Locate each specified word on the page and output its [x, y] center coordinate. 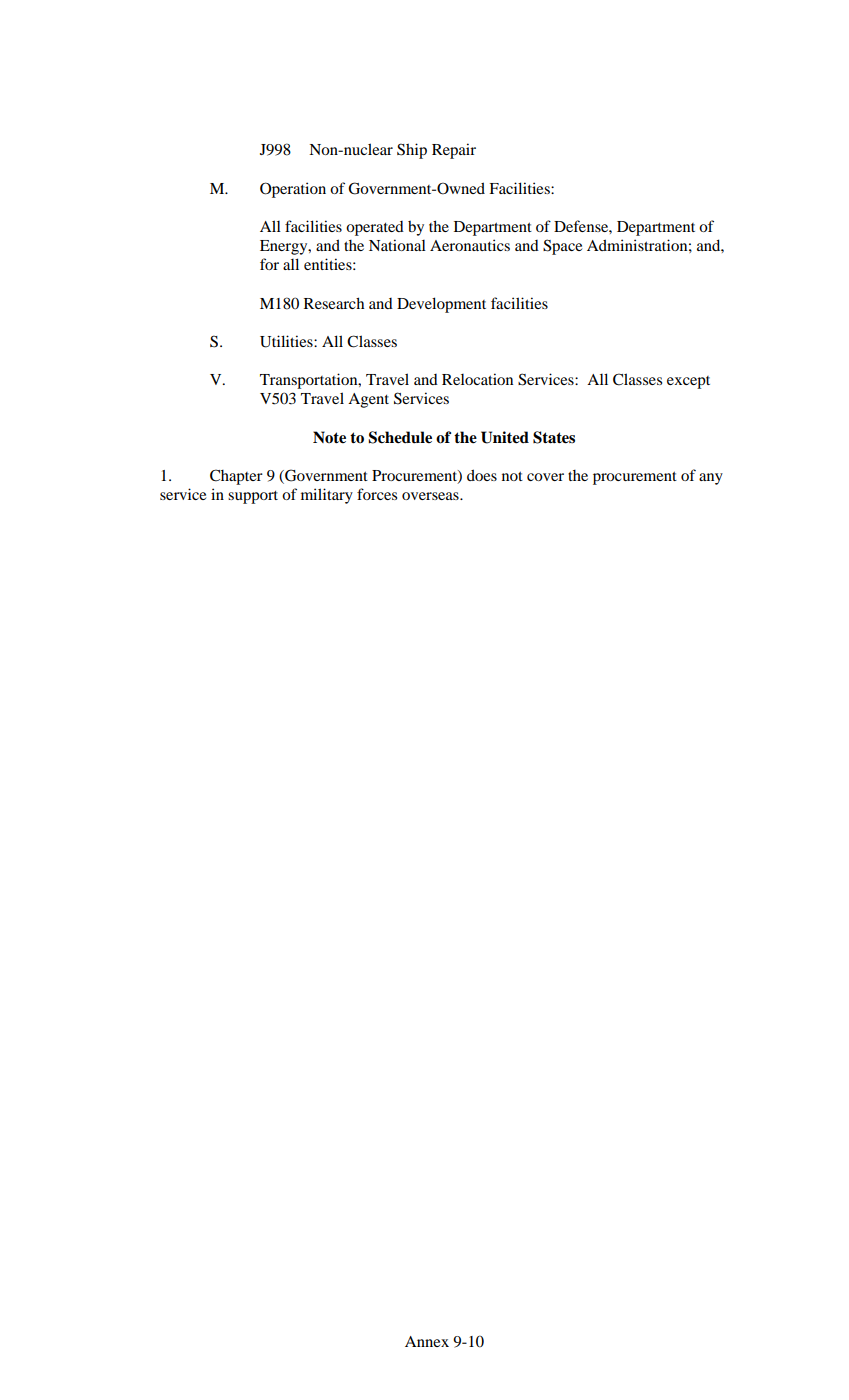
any [711, 479]
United [505, 437]
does [482, 475]
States [554, 437]
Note [329, 437]
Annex [427, 1341]
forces [377, 494]
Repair [454, 151]
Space [562, 247]
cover [545, 477]
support [253, 497]
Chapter [236, 477]
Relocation [477, 379]
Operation [293, 190]
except [688, 382]
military [327, 496]
